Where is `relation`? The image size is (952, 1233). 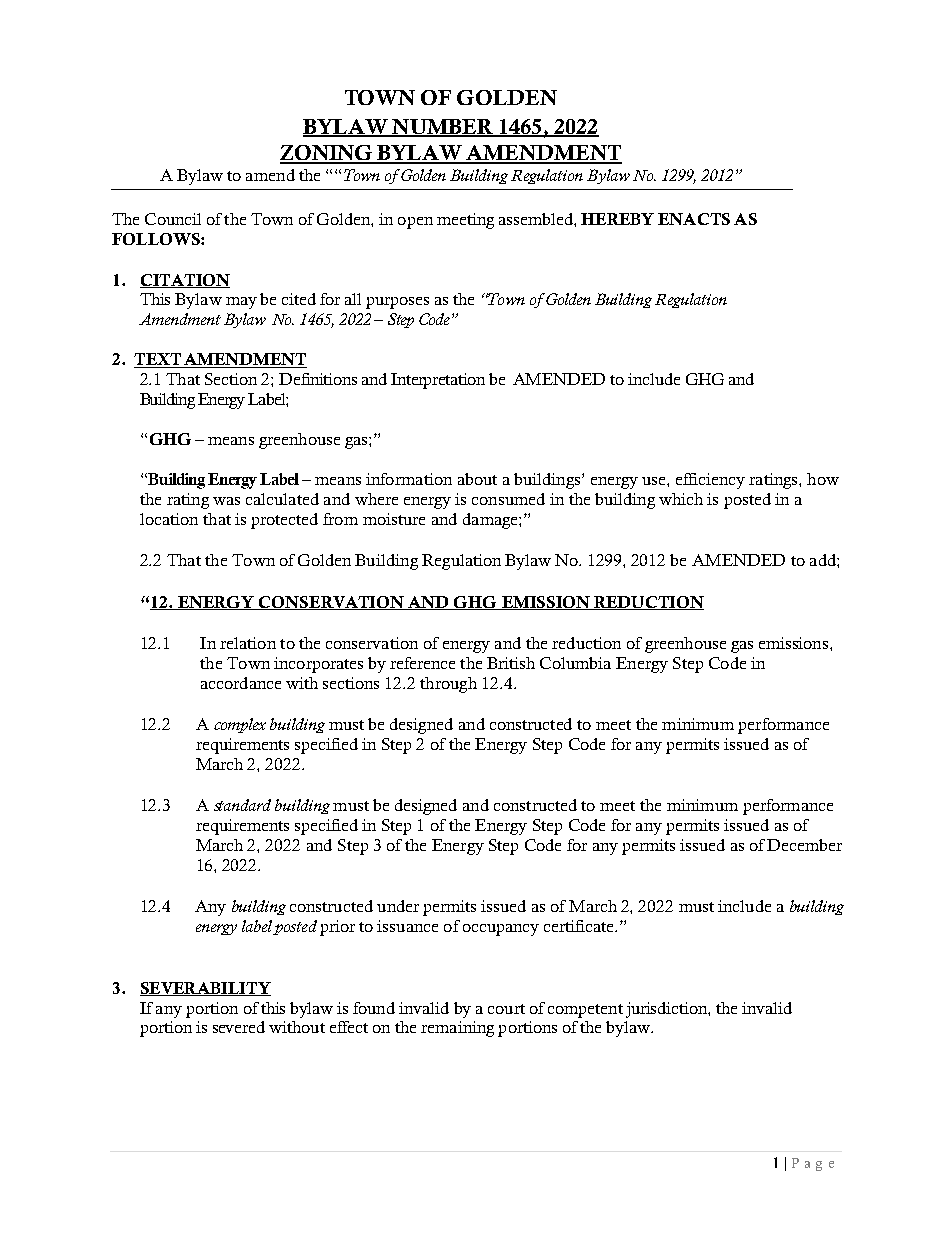 relation is located at coordinates (248, 643).
